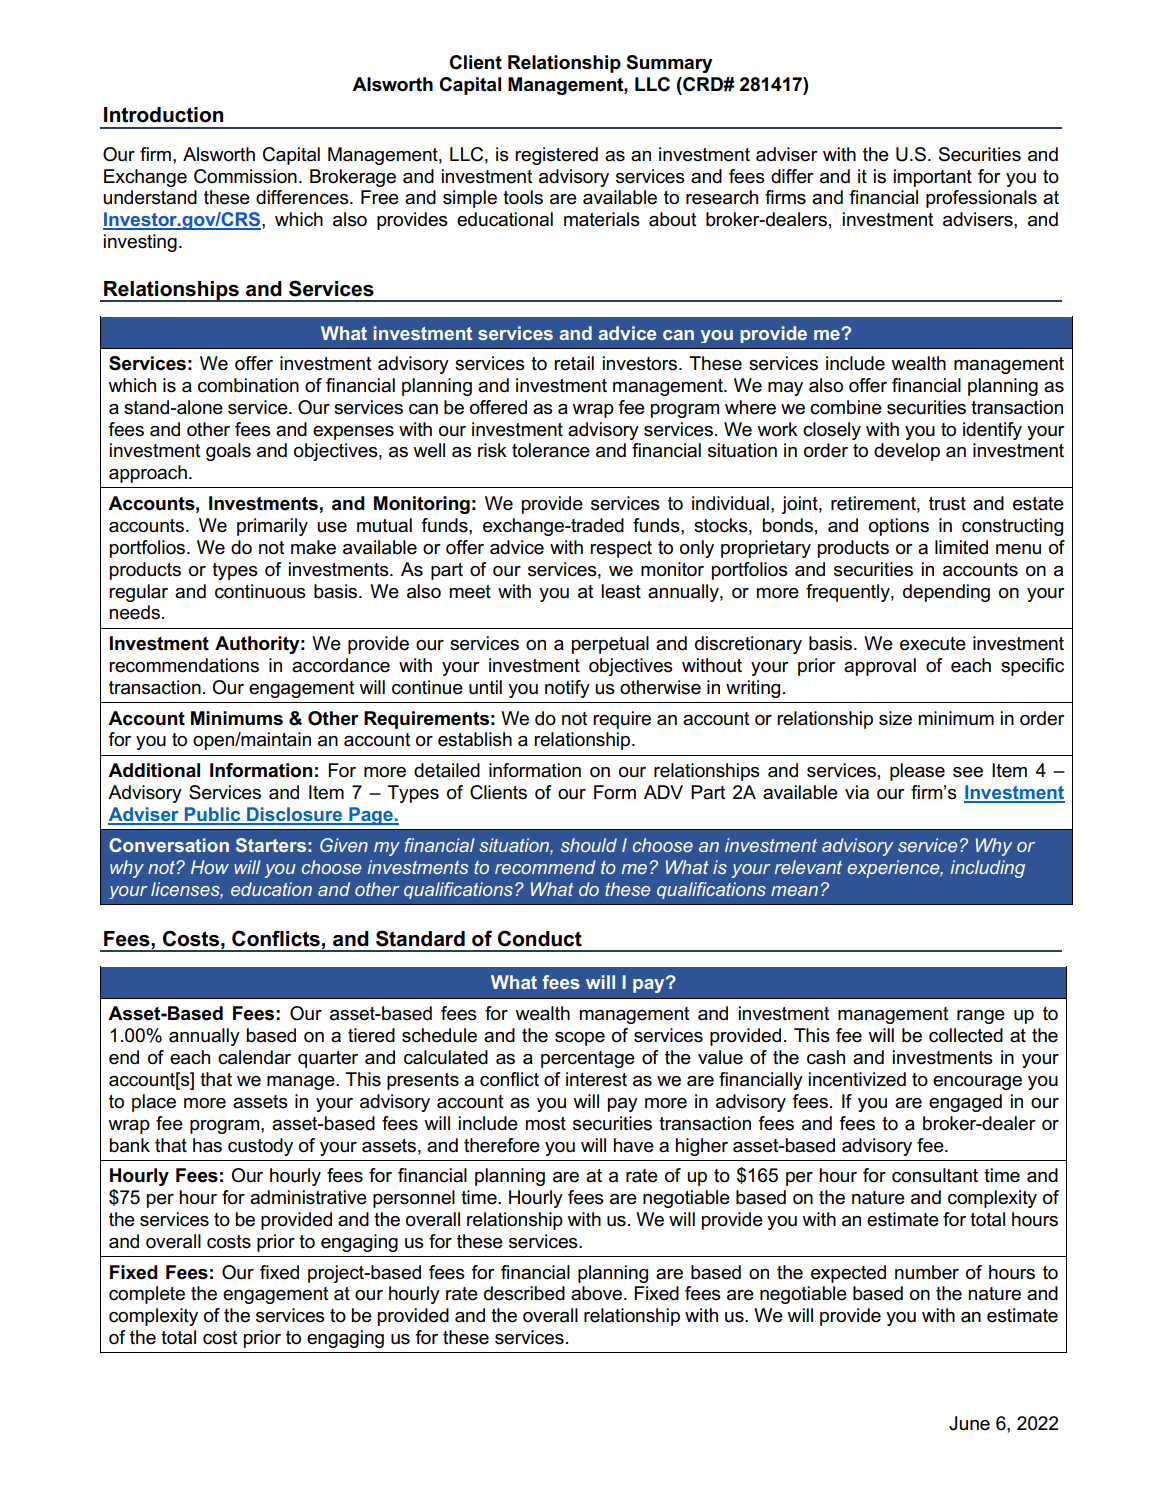  I want to click on collected, so click(966, 1035).
